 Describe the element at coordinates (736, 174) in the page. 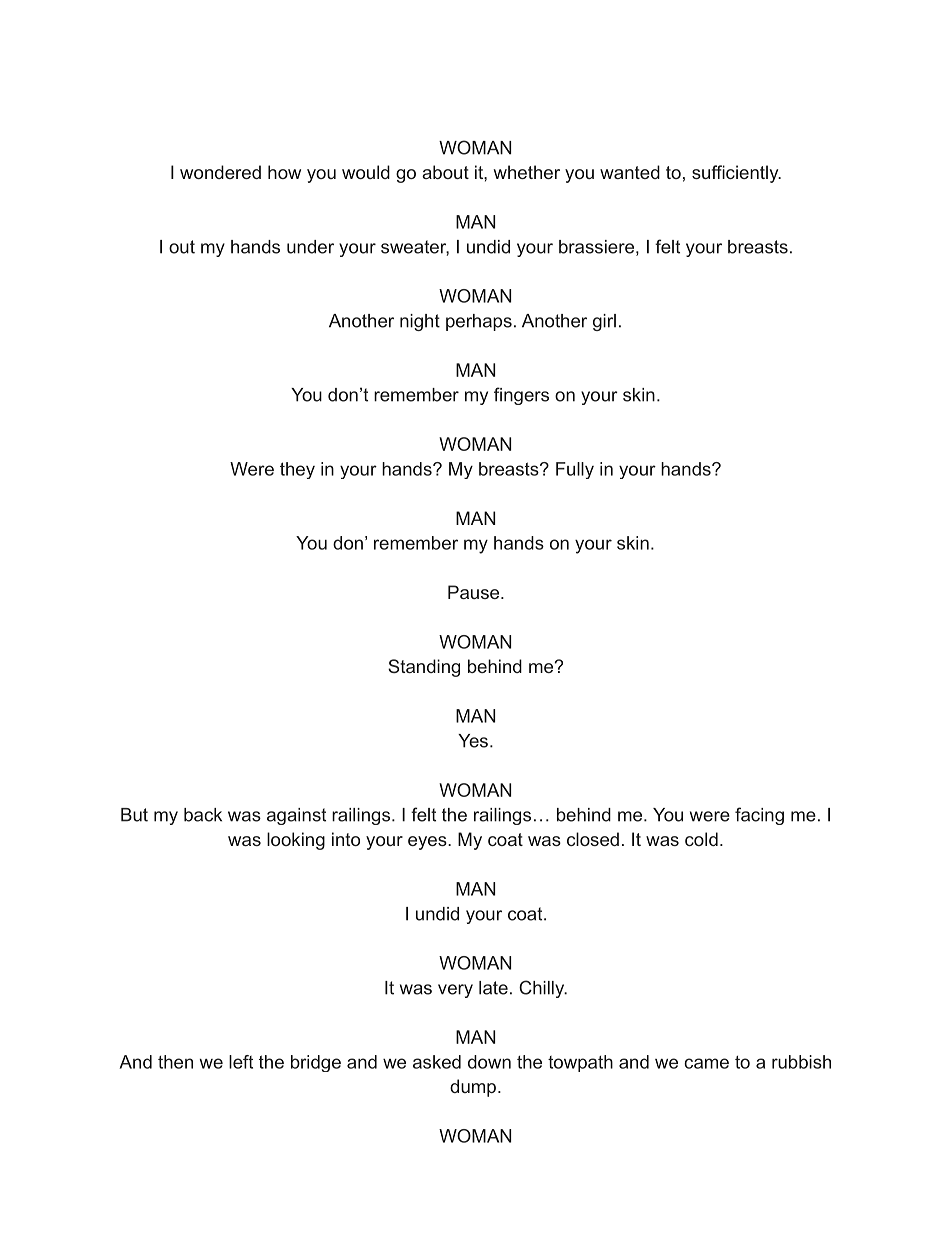

I see `sufficiently` at that location.
